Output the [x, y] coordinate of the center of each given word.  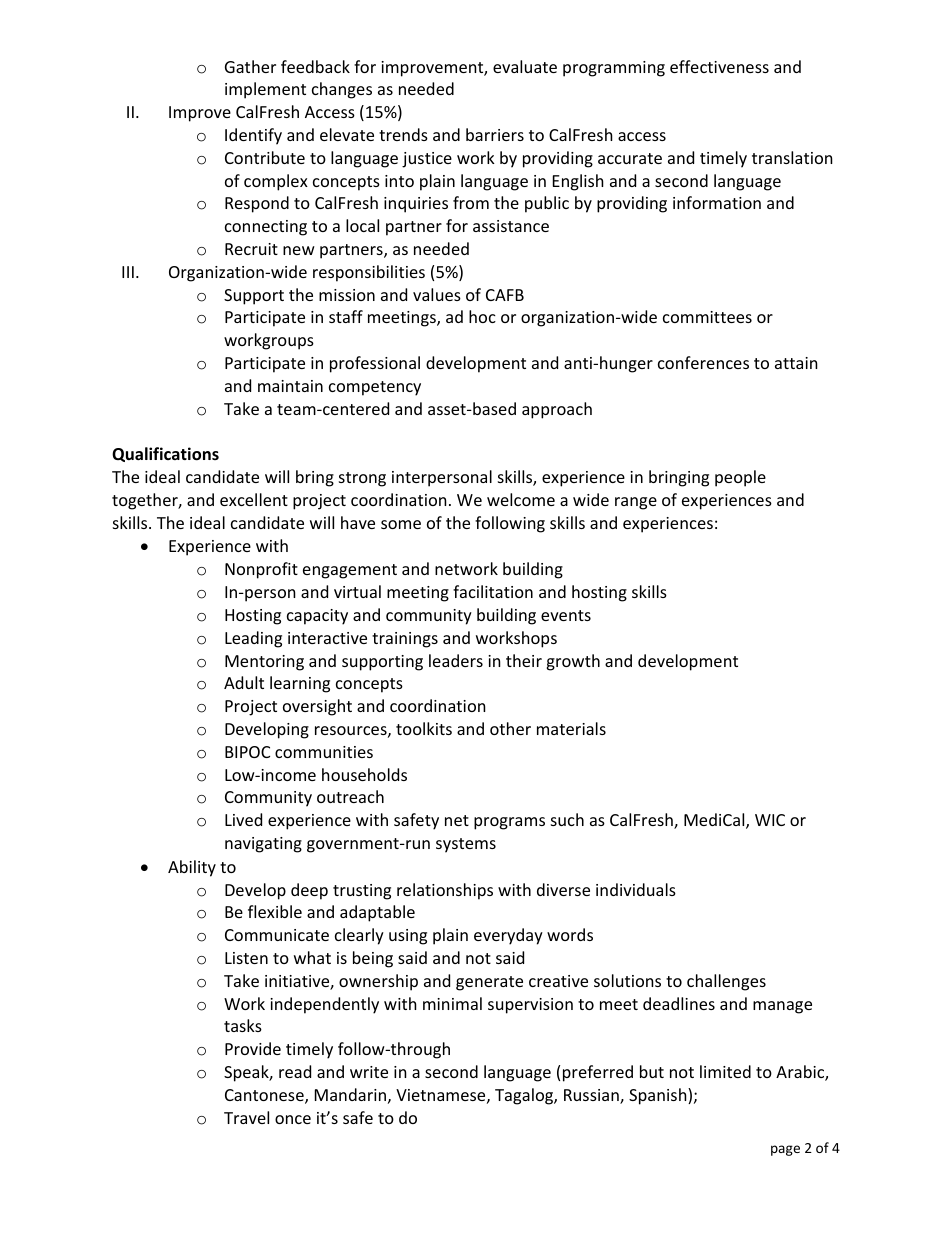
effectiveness [719, 66]
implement [265, 90]
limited [725, 1071]
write [369, 1072]
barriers [495, 134]
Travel [246, 1117]
